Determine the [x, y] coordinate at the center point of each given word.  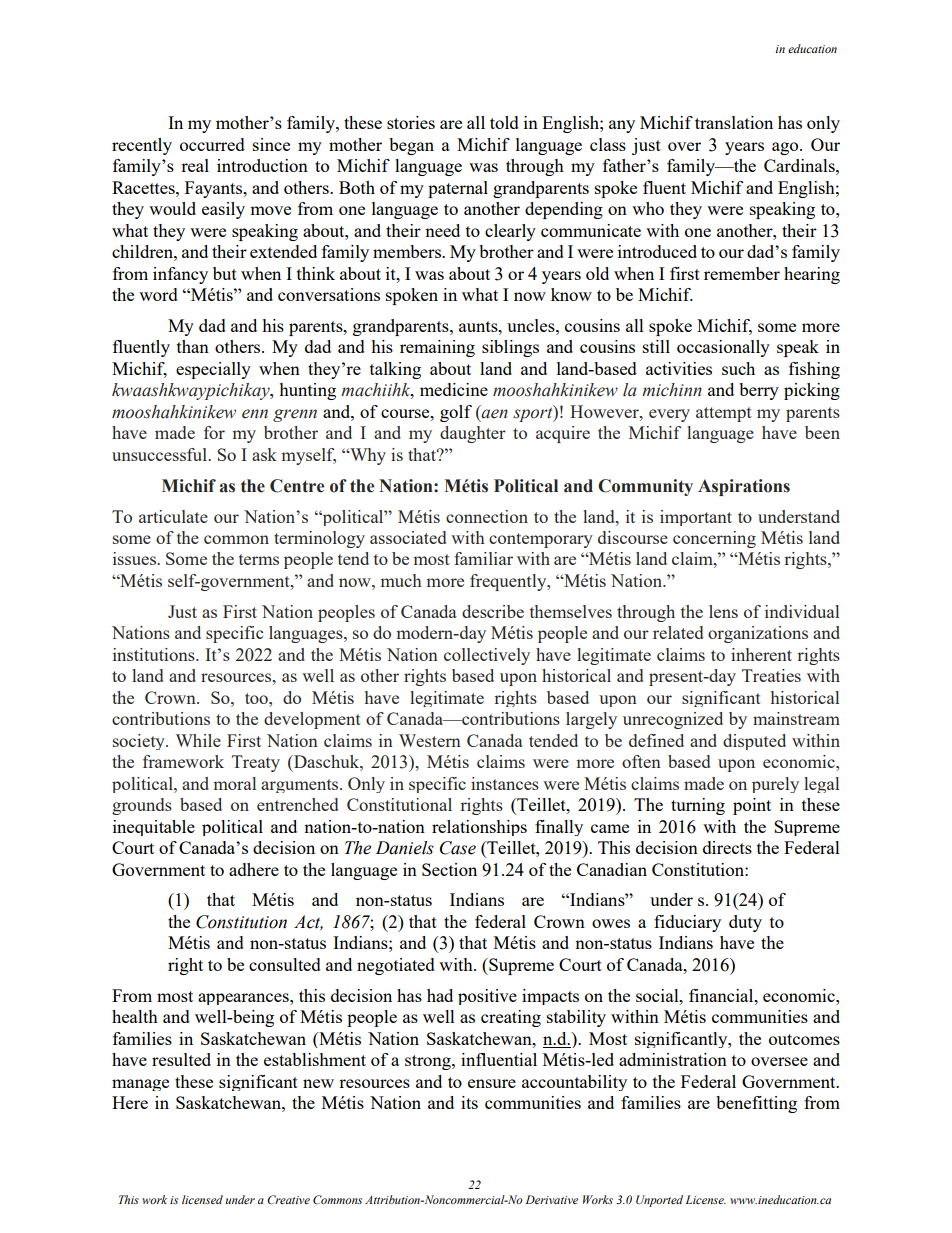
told [504, 122]
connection [487, 516]
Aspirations [744, 487]
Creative [288, 1199]
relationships [479, 828]
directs [727, 847]
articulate [173, 516]
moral [235, 783]
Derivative [552, 1199]
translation [734, 122]
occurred [212, 144]
